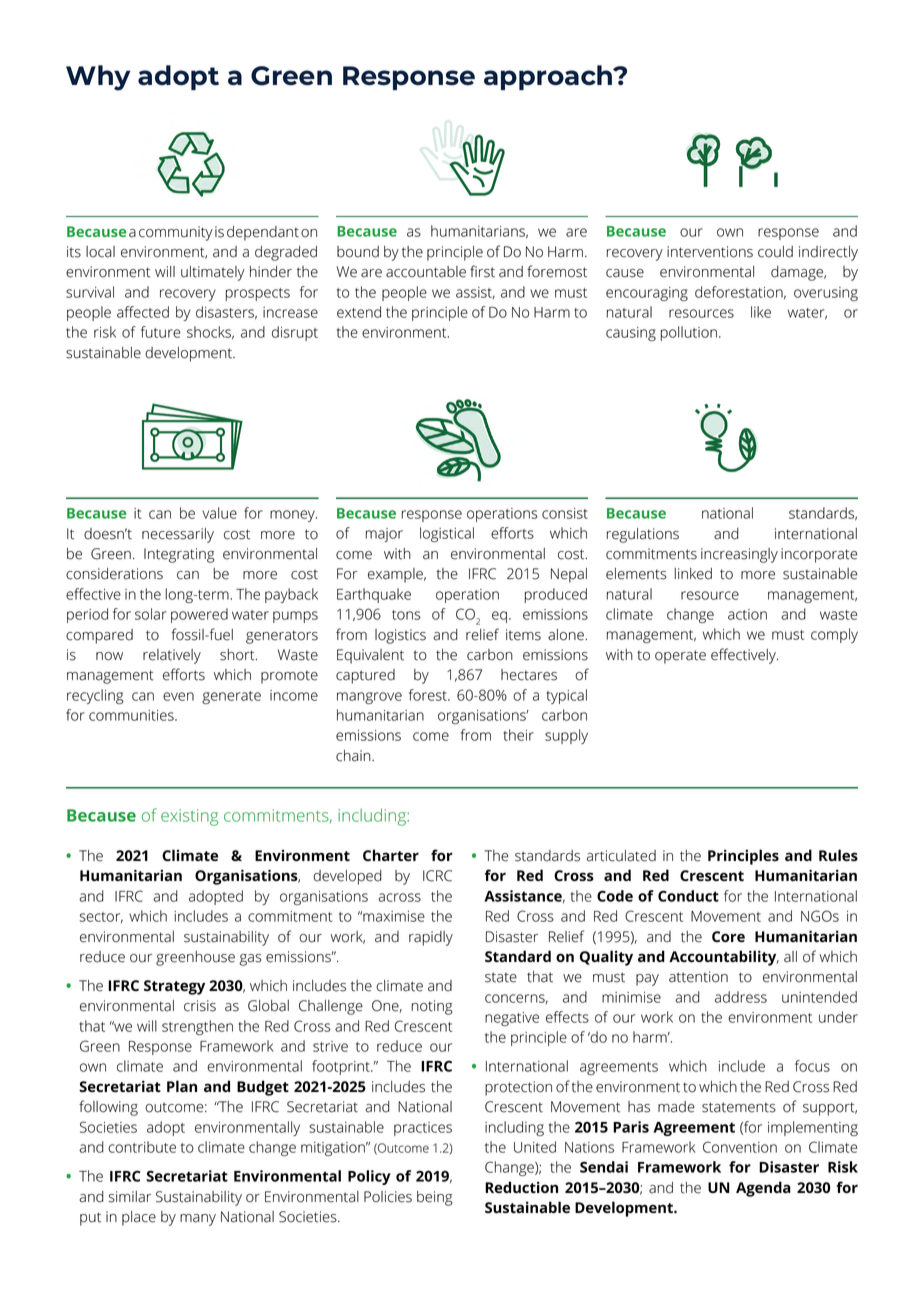  I want to click on sector, so click(101, 917).
